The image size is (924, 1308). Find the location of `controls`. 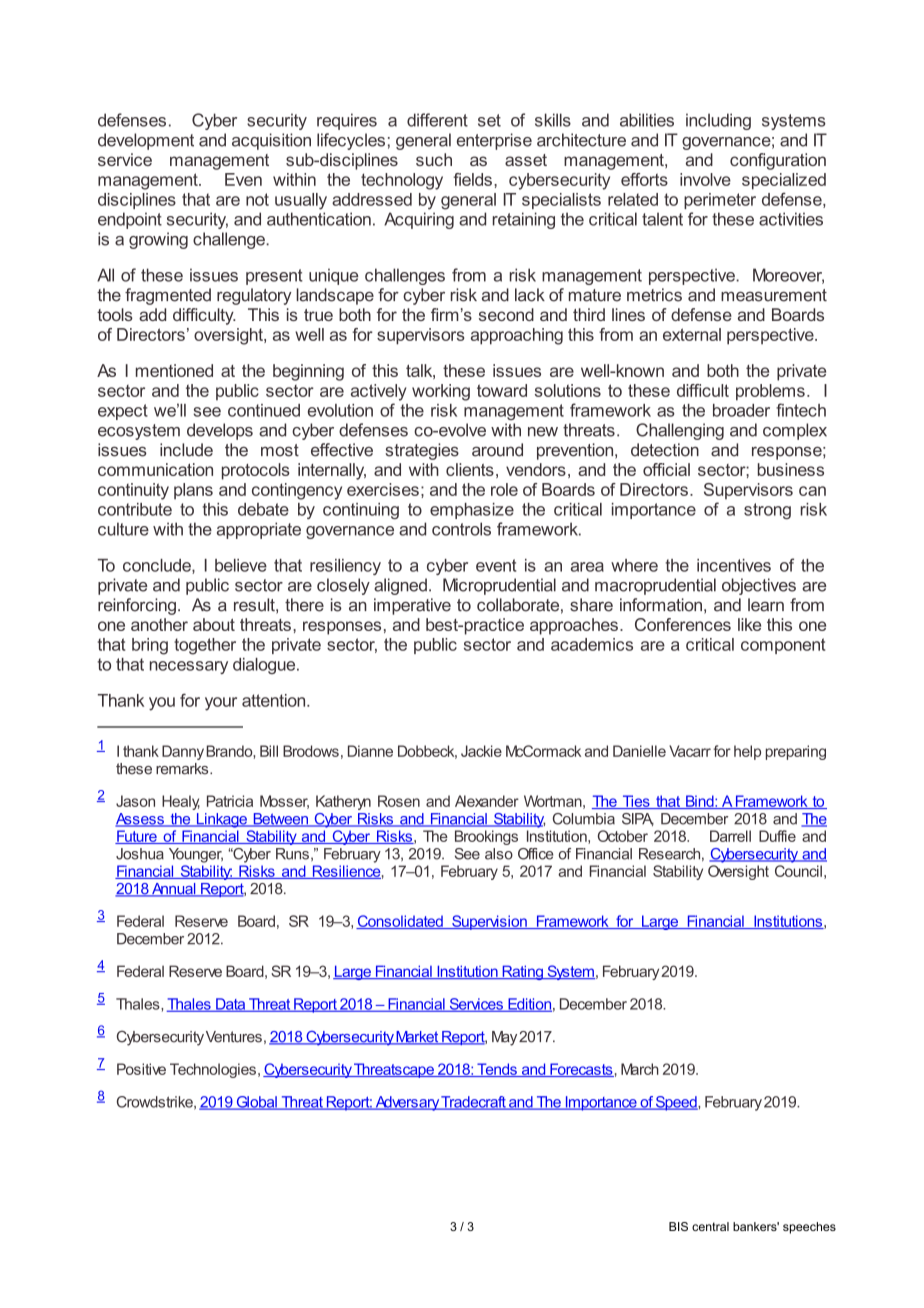

controls is located at coordinates (461, 529).
